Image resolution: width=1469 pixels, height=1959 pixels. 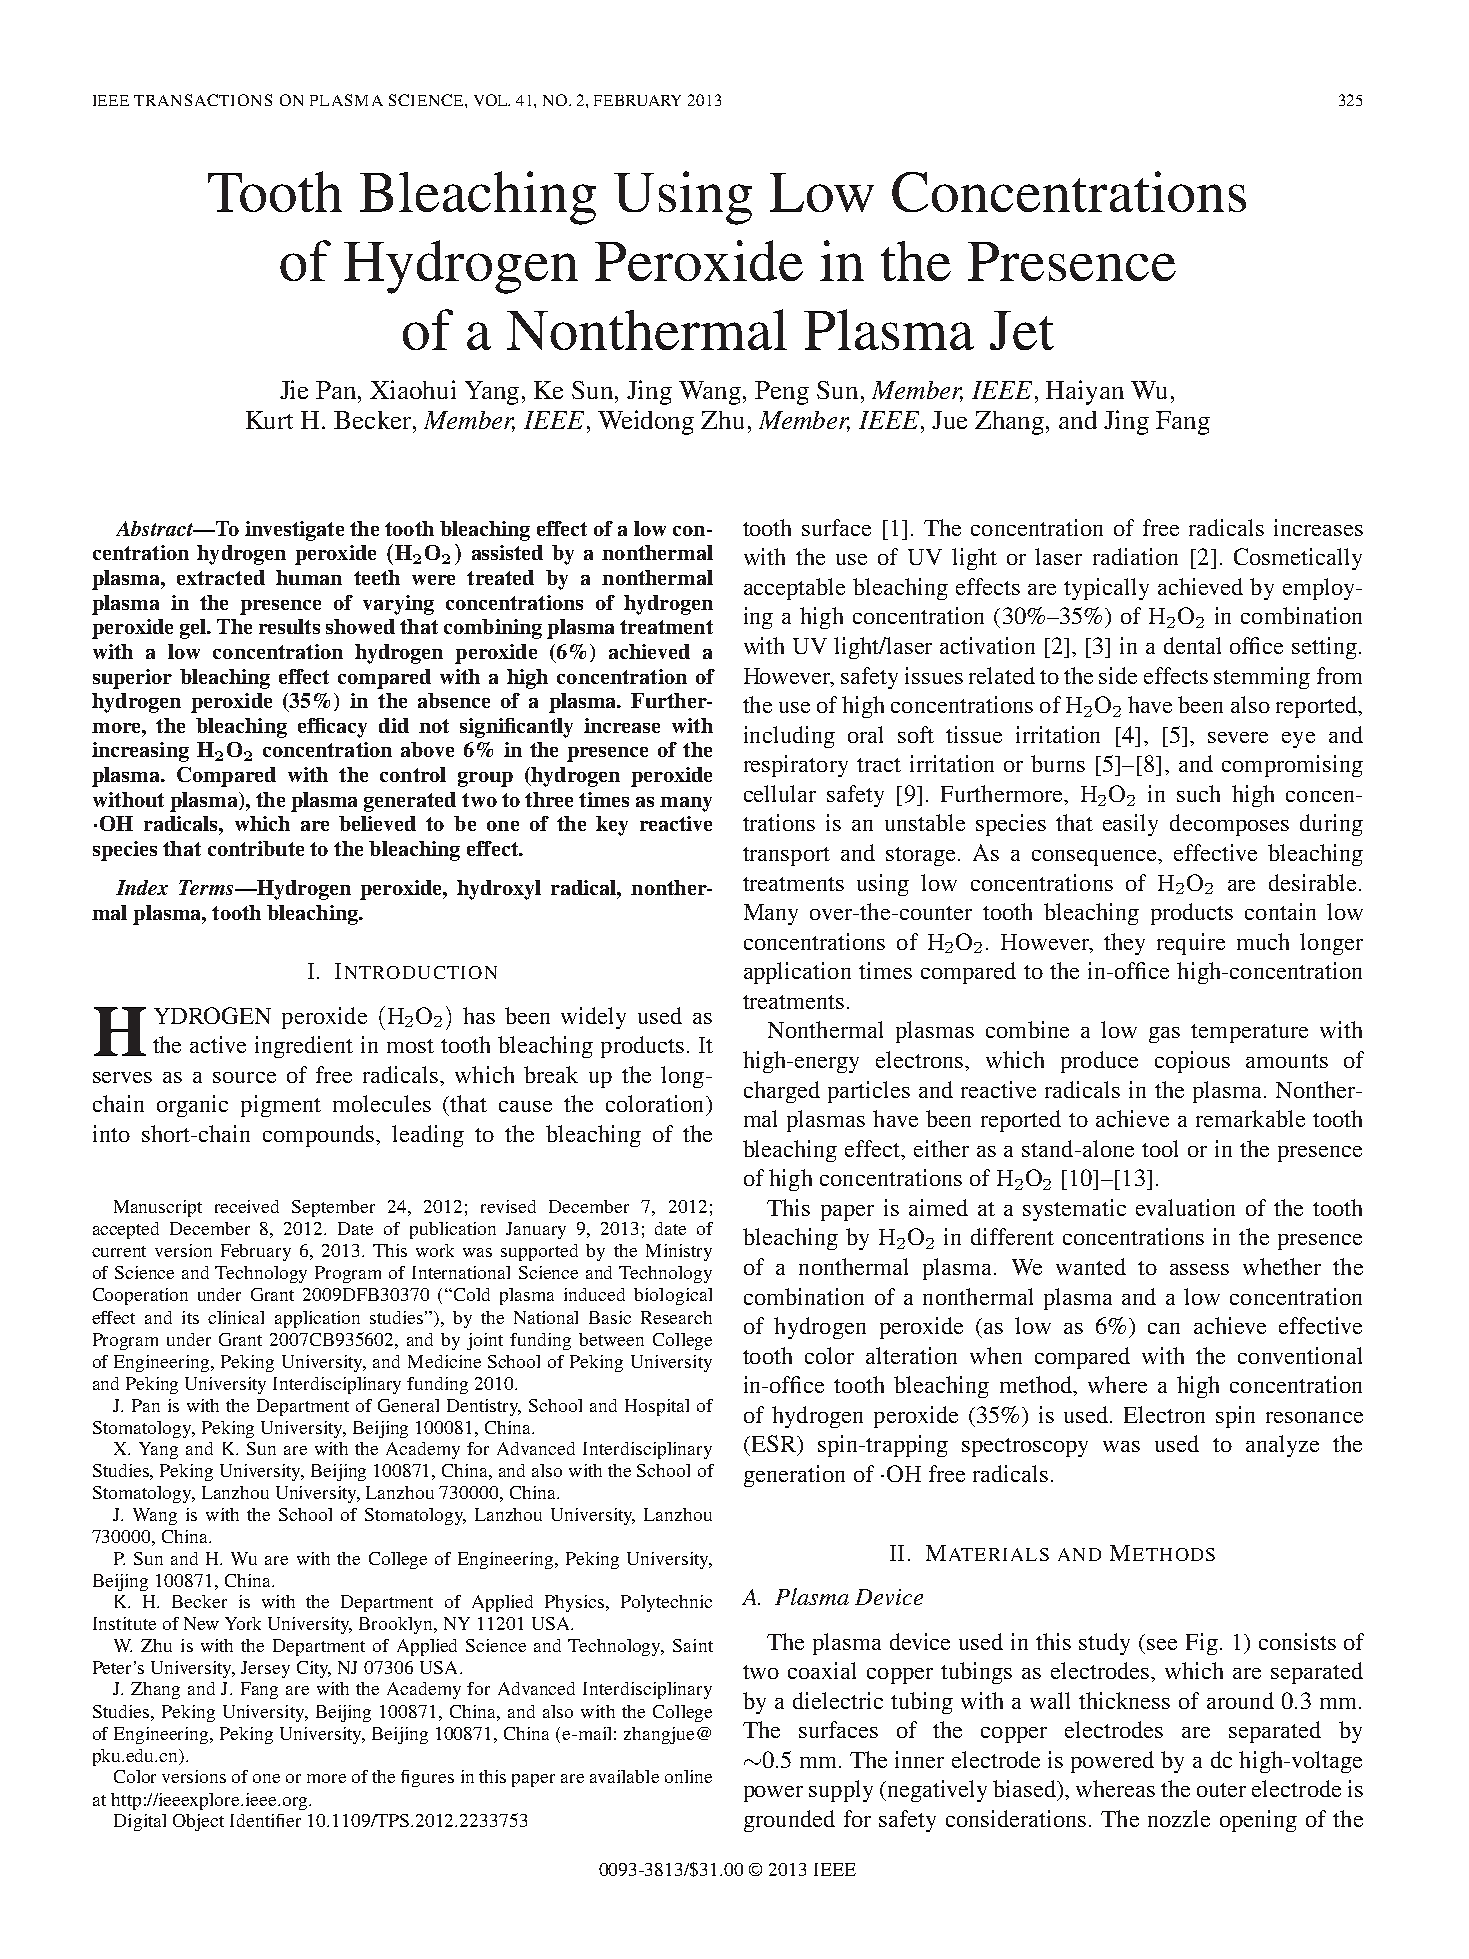 What do you see at coordinates (1221, 1790) in the screenshot?
I see `outer` at bounding box center [1221, 1790].
